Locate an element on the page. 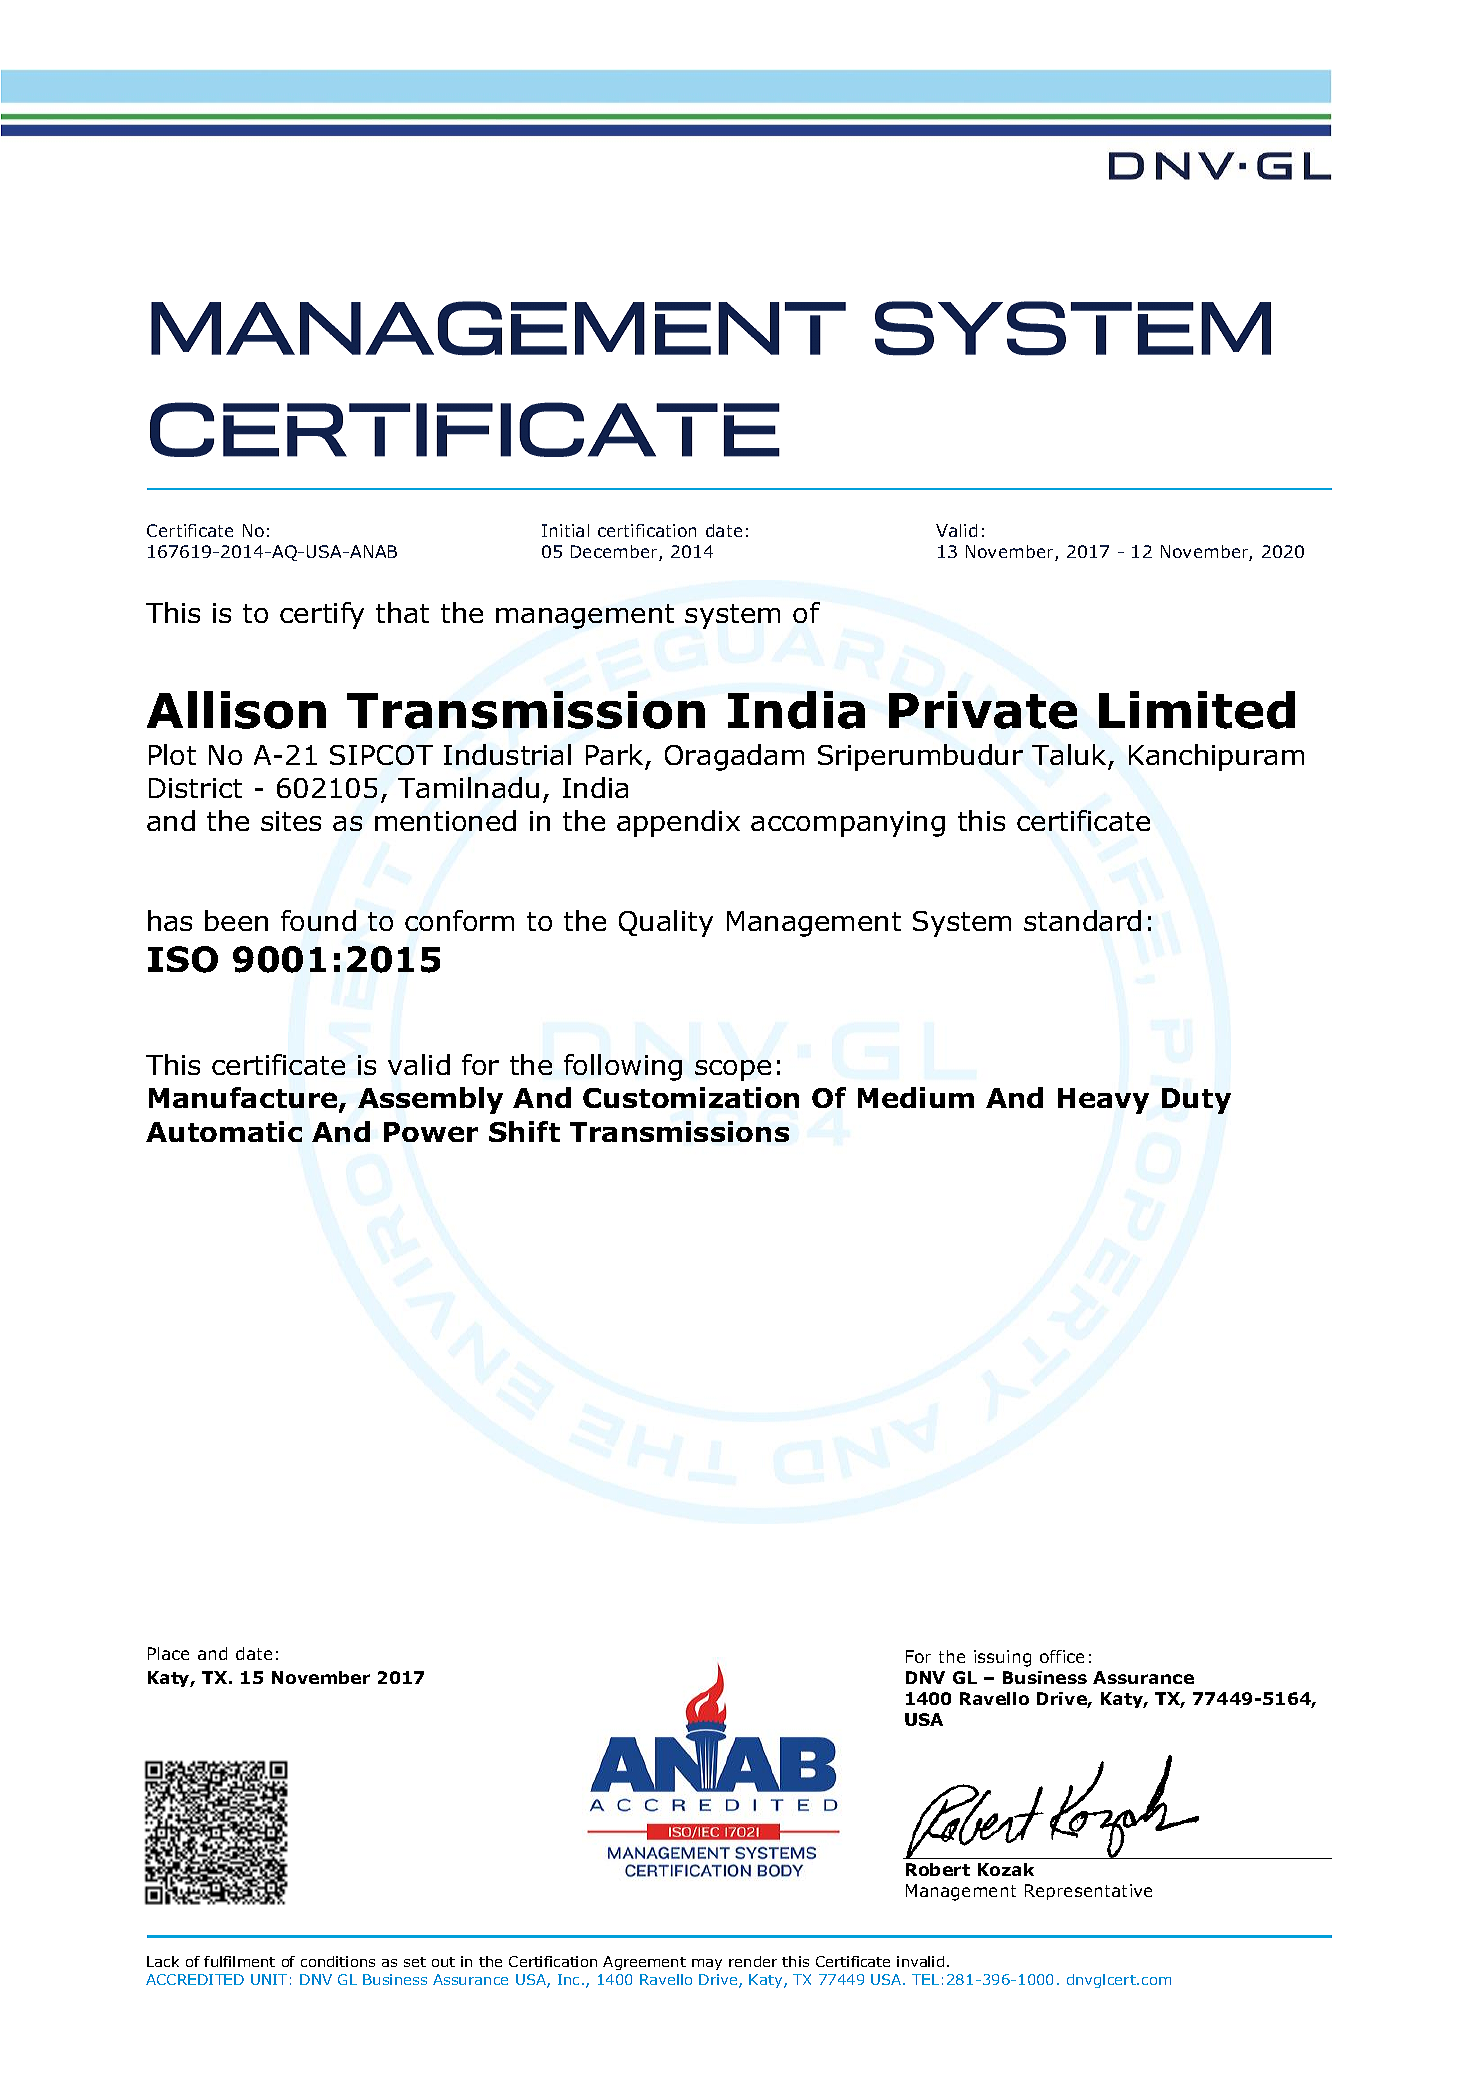 The width and height of the document is (1477, 2088). certify is located at coordinates (322, 615).
